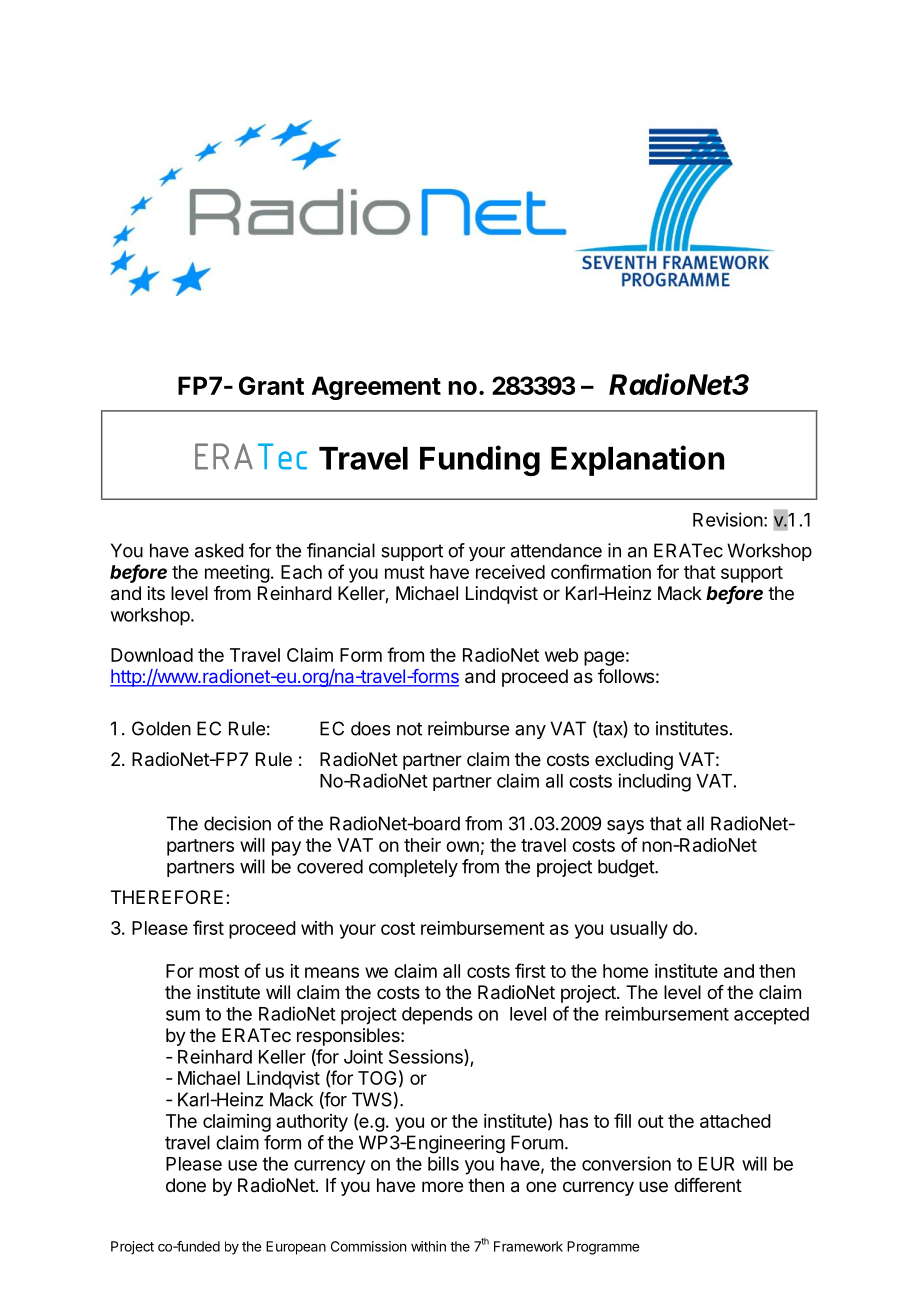 Image resolution: width=924 pixels, height=1308 pixels. I want to click on meeting, so click(237, 574).
